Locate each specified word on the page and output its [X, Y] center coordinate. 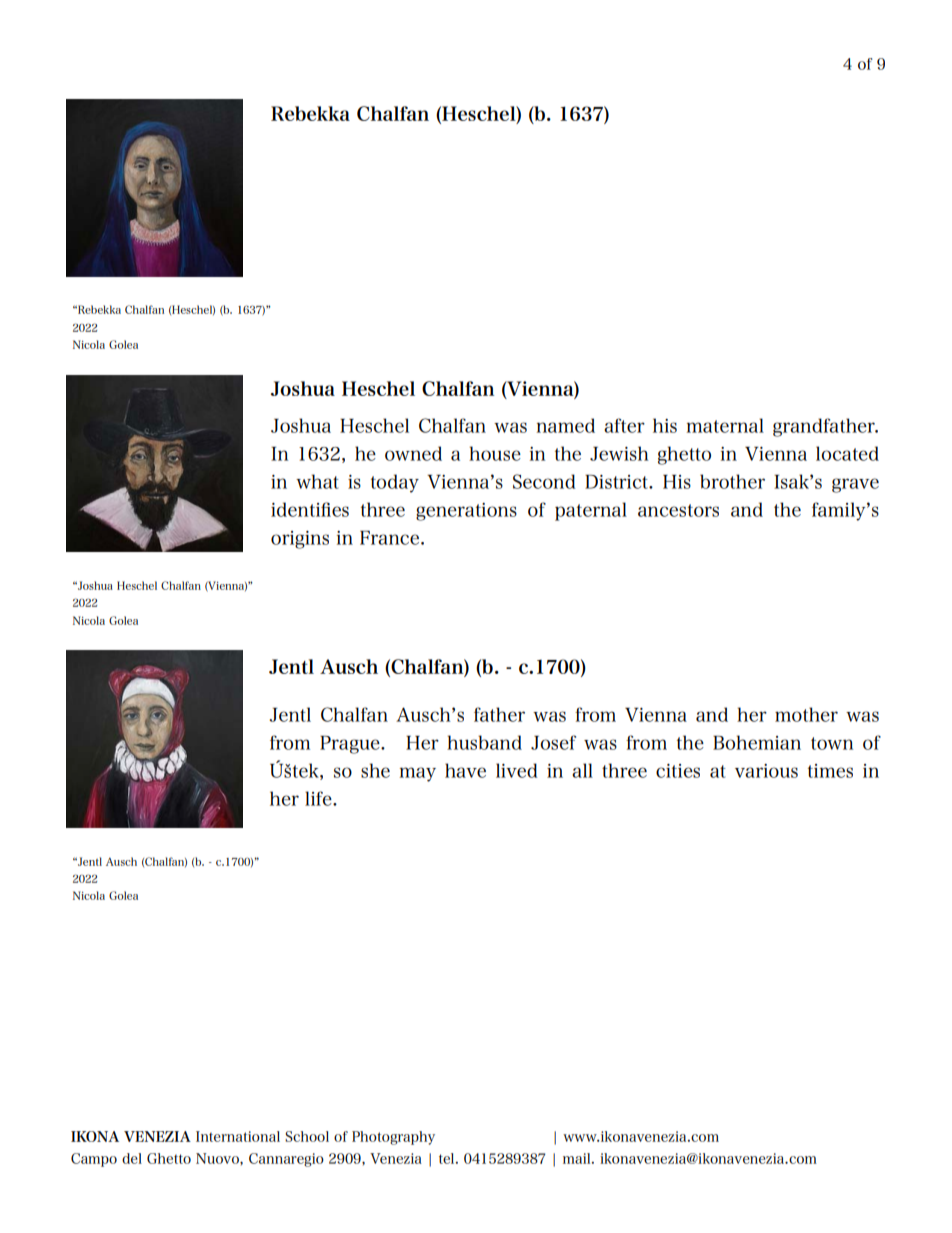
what [317, 481]
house [495, 453]
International [238, 1136]
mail [578, 1158]
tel [448, 1158]
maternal [725, 425]
